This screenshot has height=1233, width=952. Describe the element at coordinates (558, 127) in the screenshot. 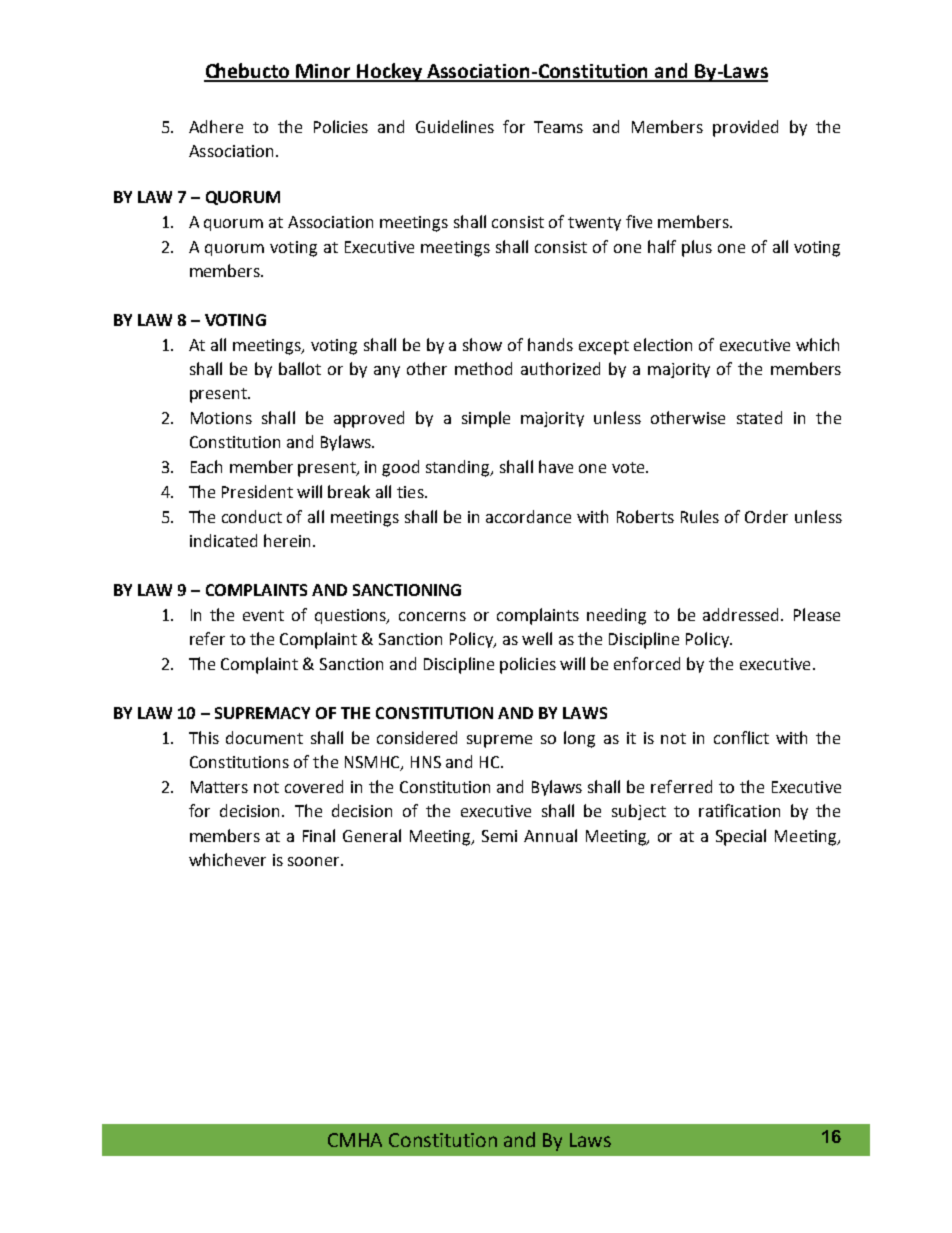

I see `Teams` at that location.
